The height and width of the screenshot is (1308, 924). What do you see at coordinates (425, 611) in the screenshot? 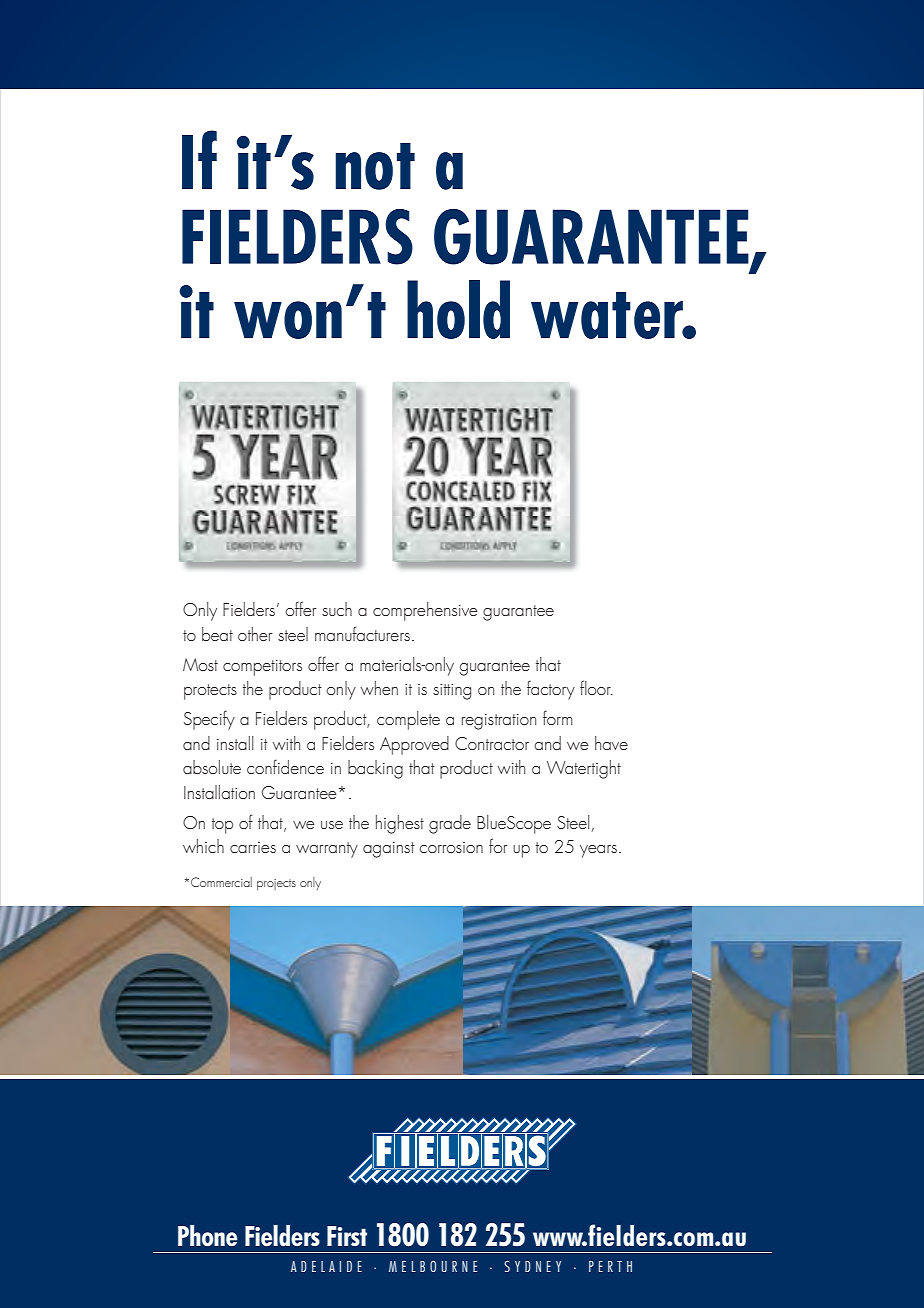
I see `comprehensive` at bounding box center [425, 611].
